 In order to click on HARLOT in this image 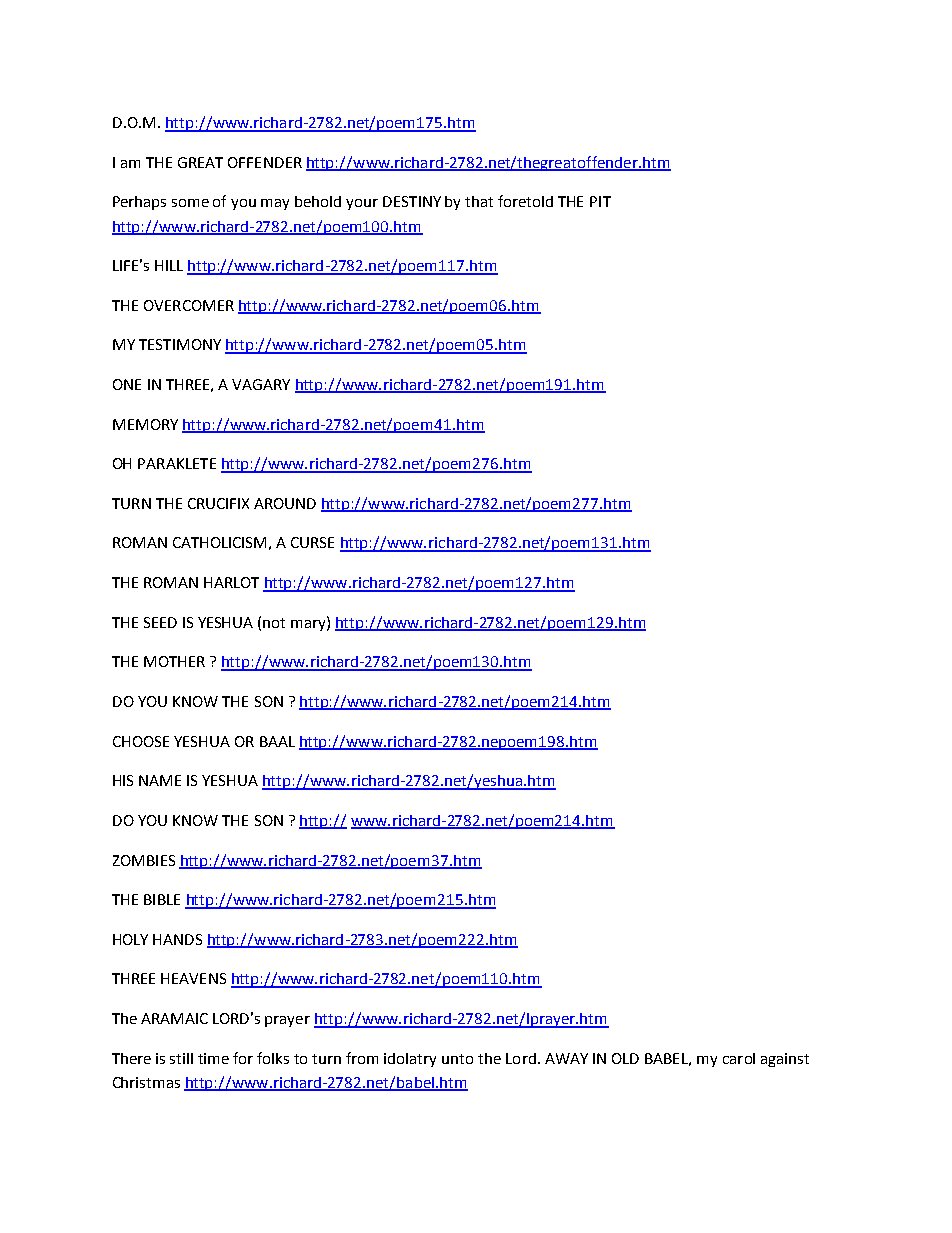, I will do `click(231, 582)`.
